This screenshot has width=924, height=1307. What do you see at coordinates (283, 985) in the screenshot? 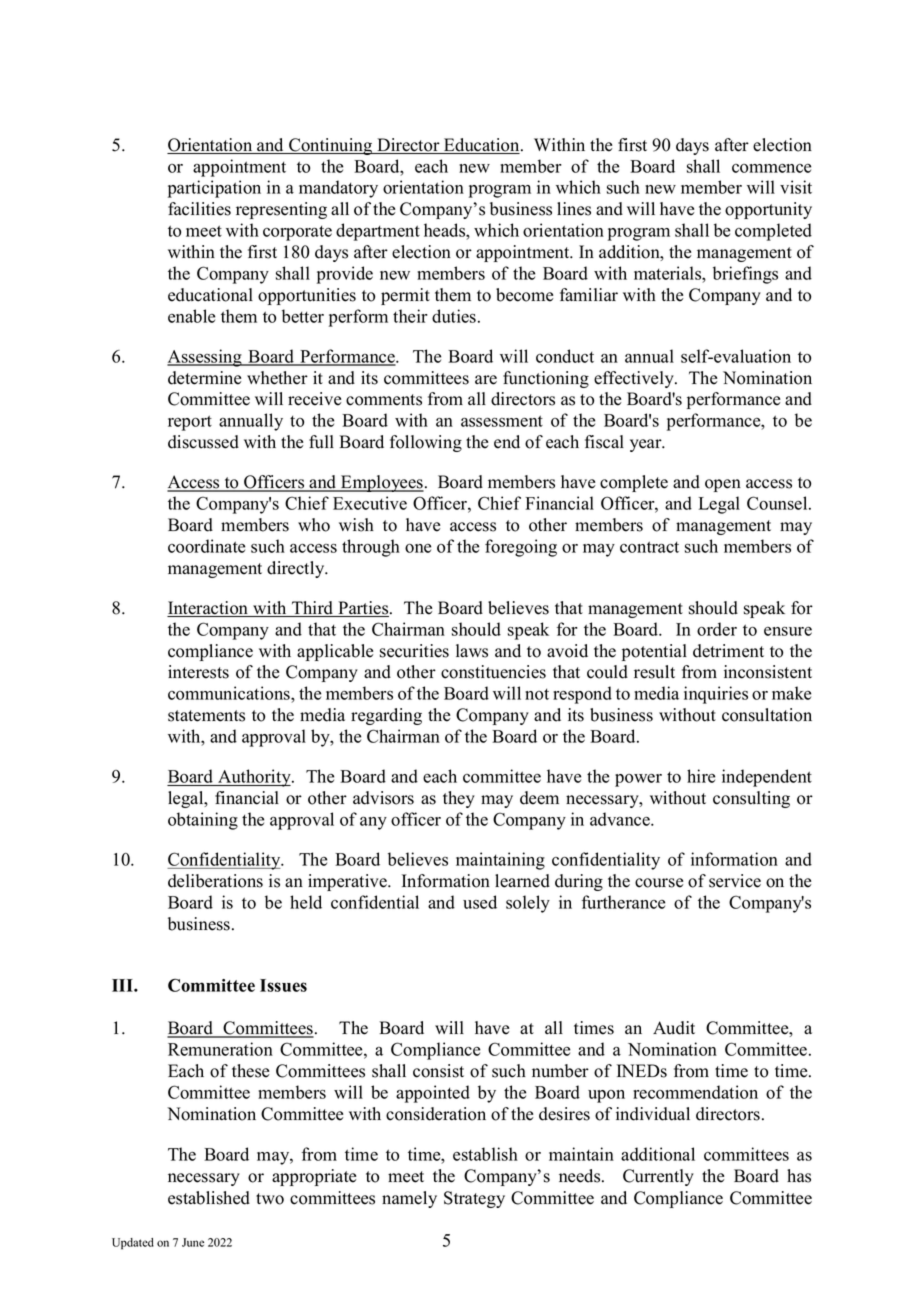
I see `Issues` at bounding box center [283, 985].
